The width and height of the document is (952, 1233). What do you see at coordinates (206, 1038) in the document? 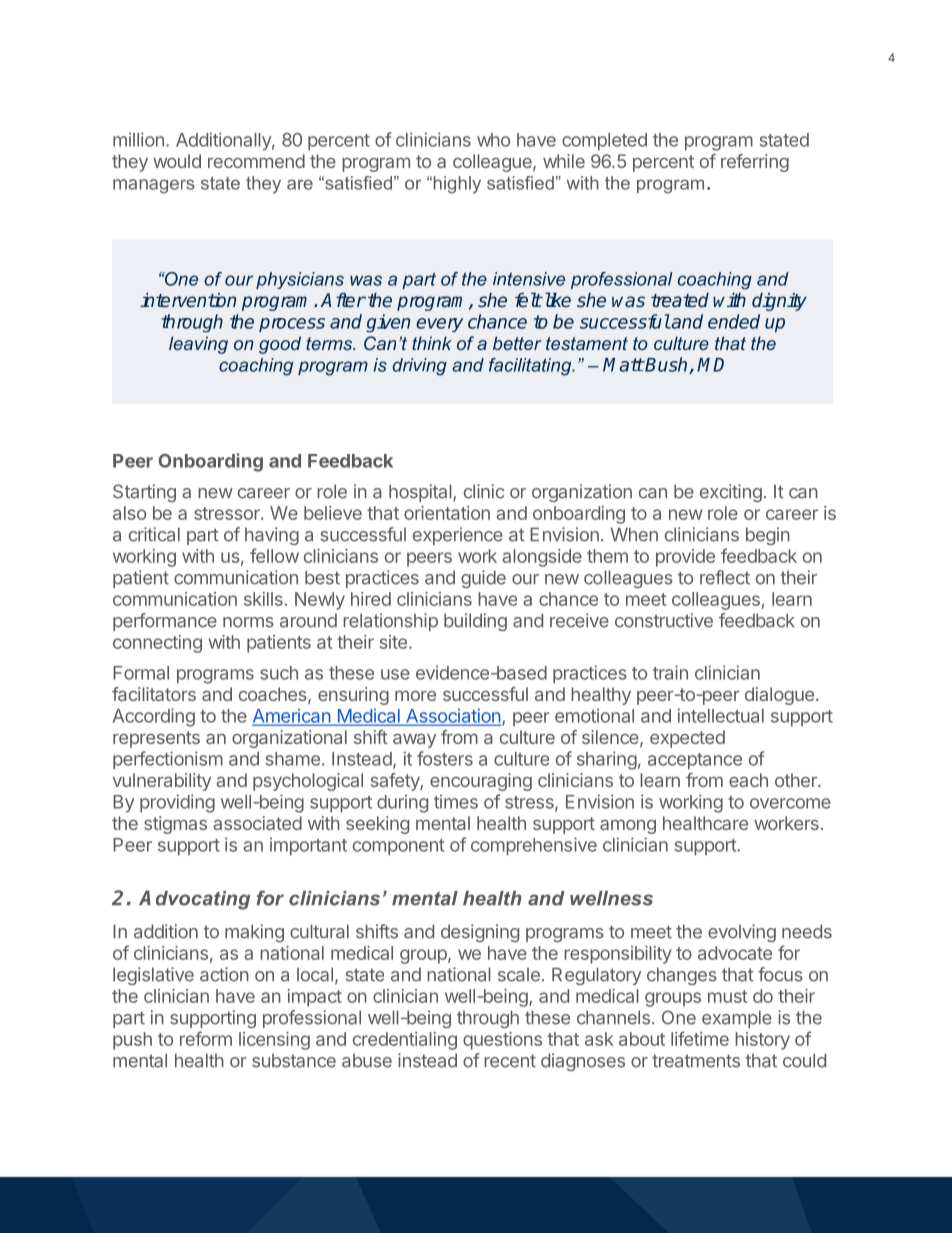
I see `reform` at bounding box center [206, 1038].
